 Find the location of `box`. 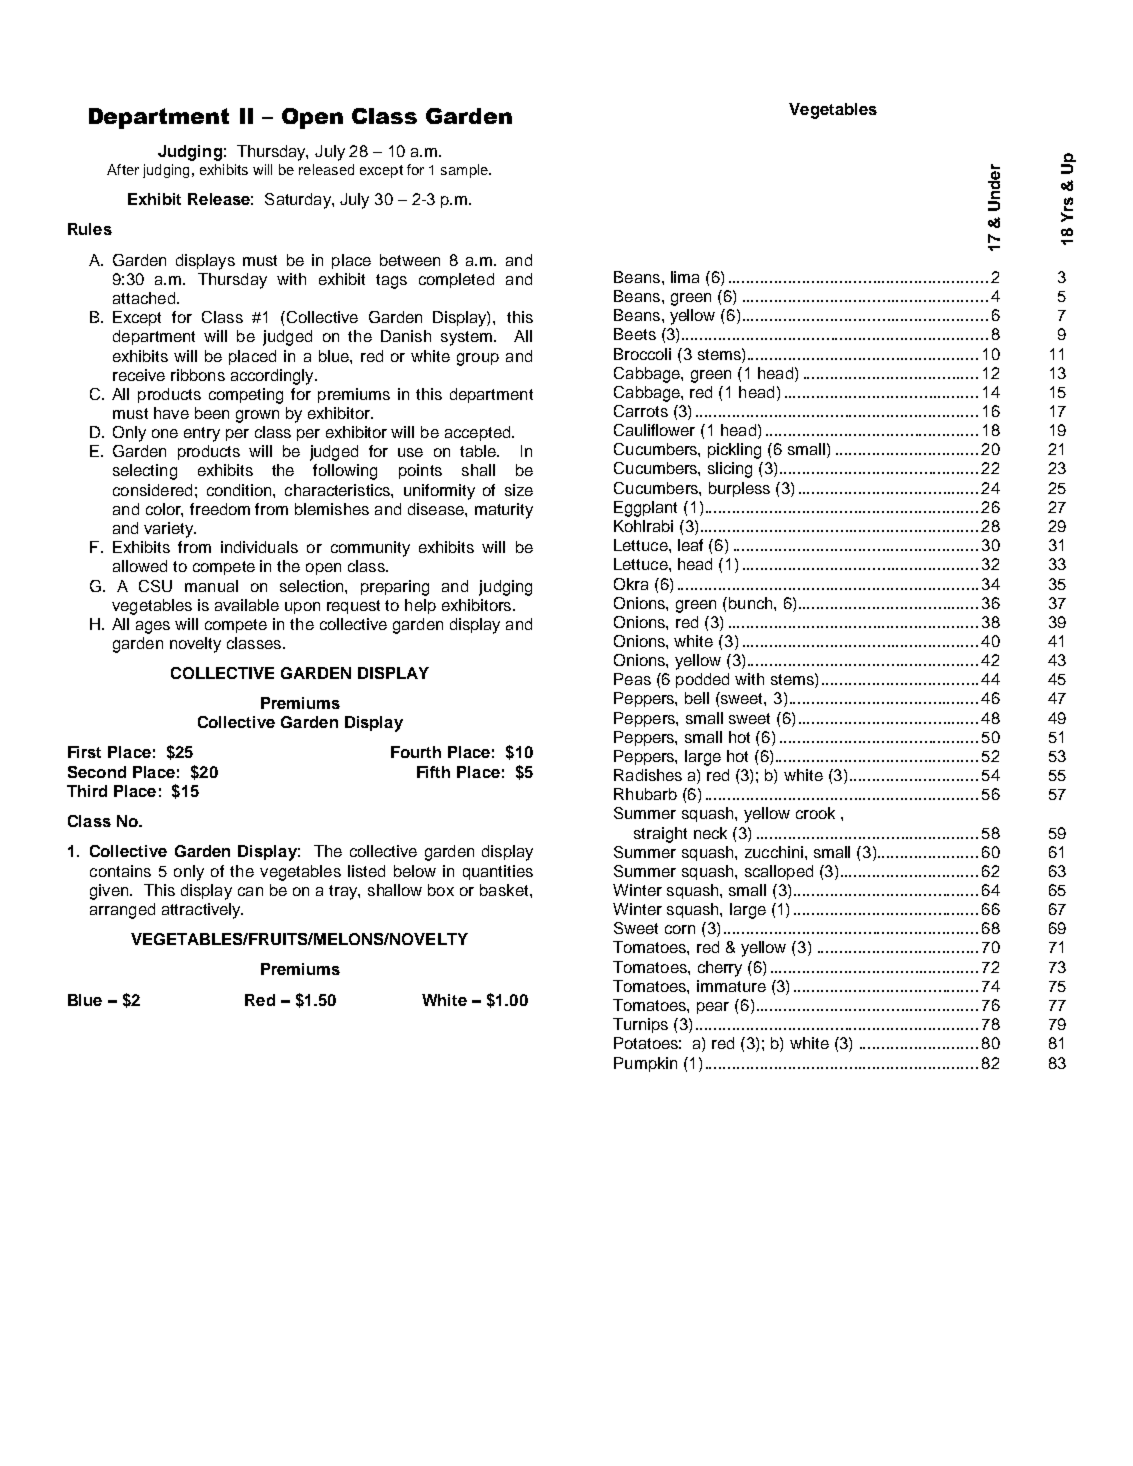

box is located at coordinates (441, 890).
